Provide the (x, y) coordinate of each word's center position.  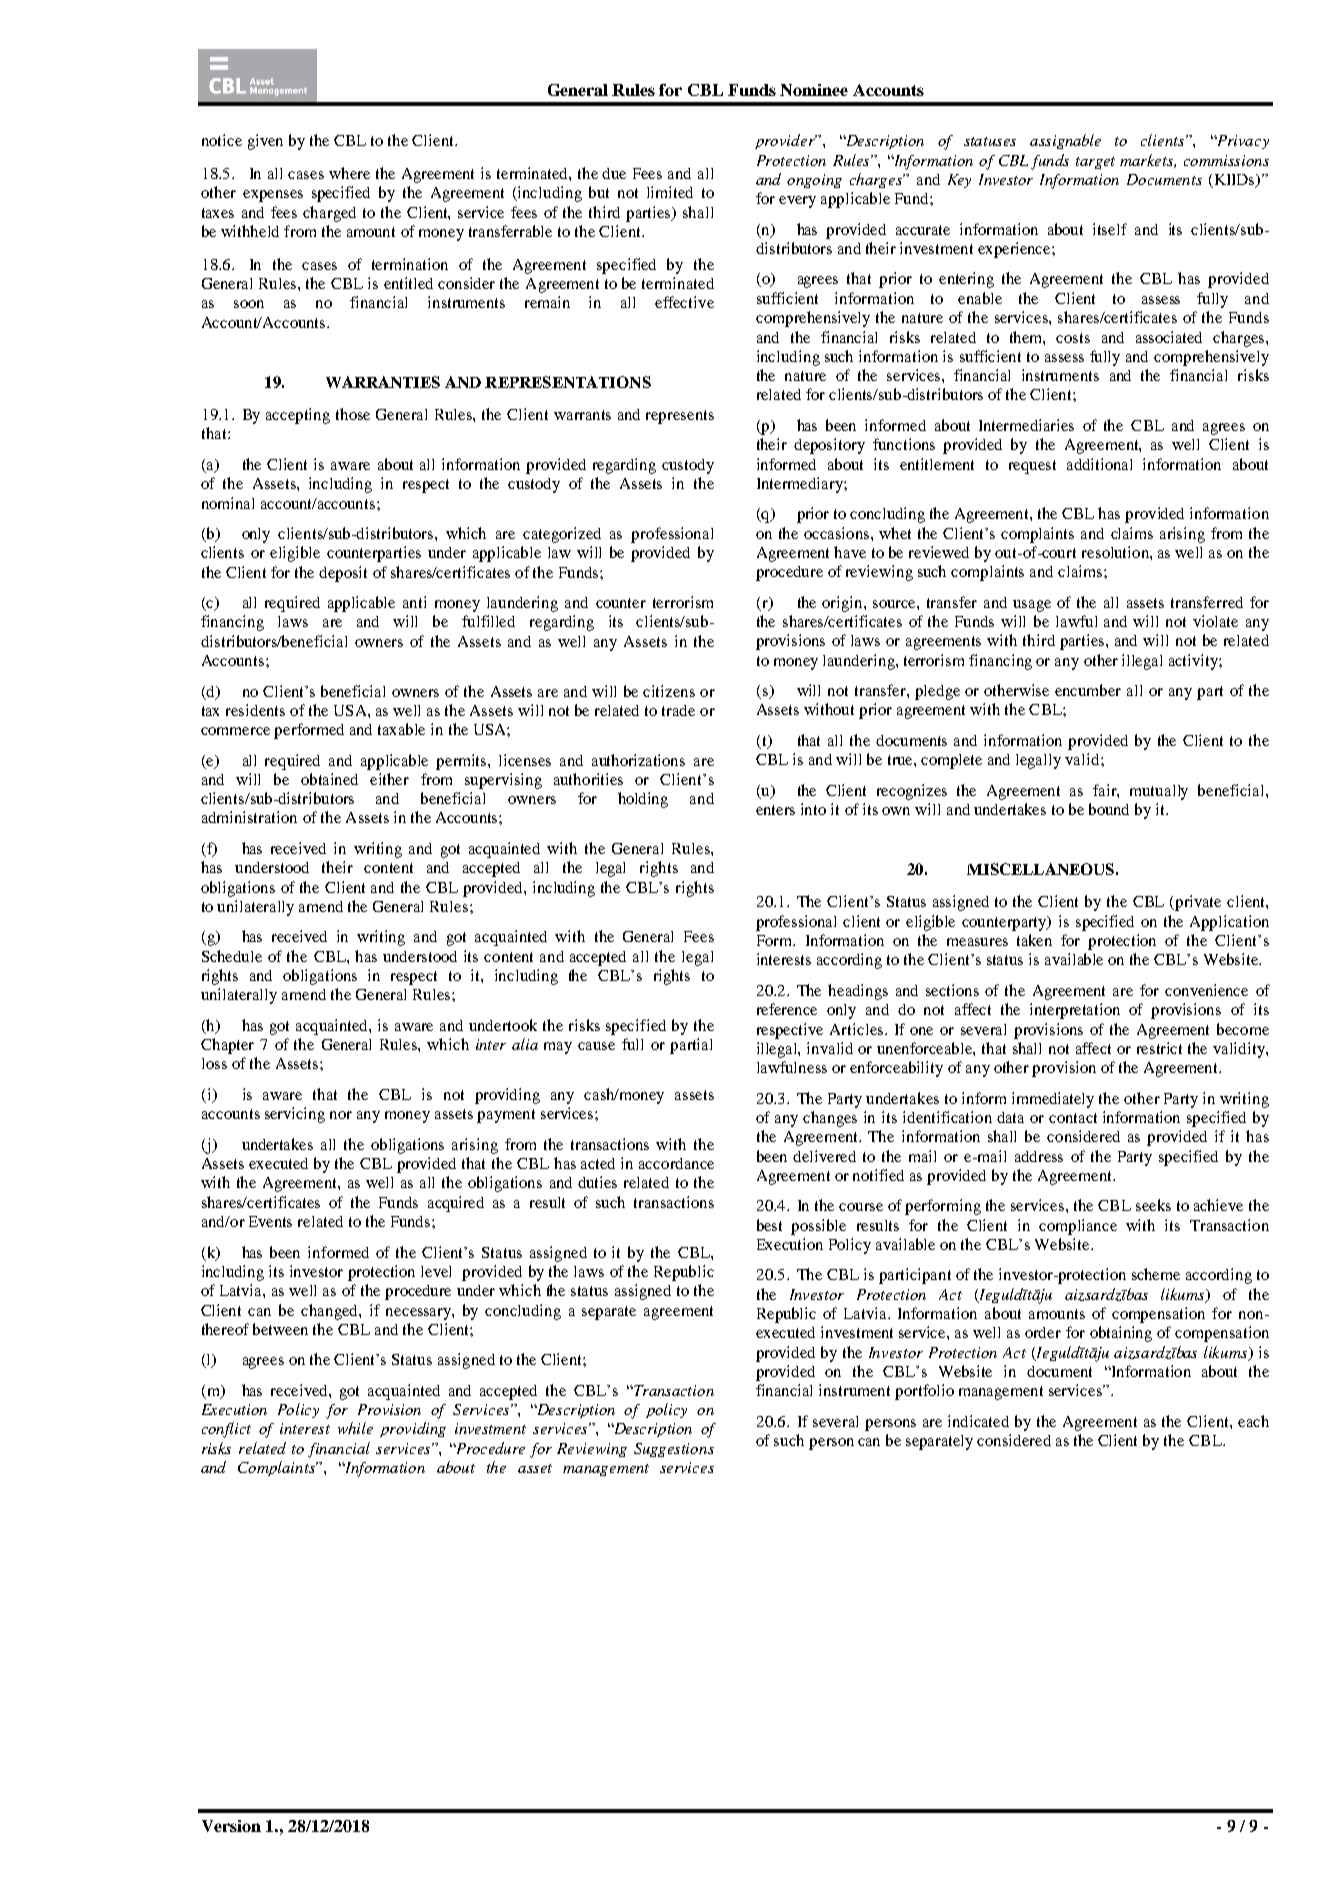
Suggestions (674, 1450)
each (1253, 1421)
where (349, 173)
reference (787, 1009)
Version (231, 1826)
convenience (1206, 990)
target (1095, 163)
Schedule (232, 956)
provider (786, 141)
